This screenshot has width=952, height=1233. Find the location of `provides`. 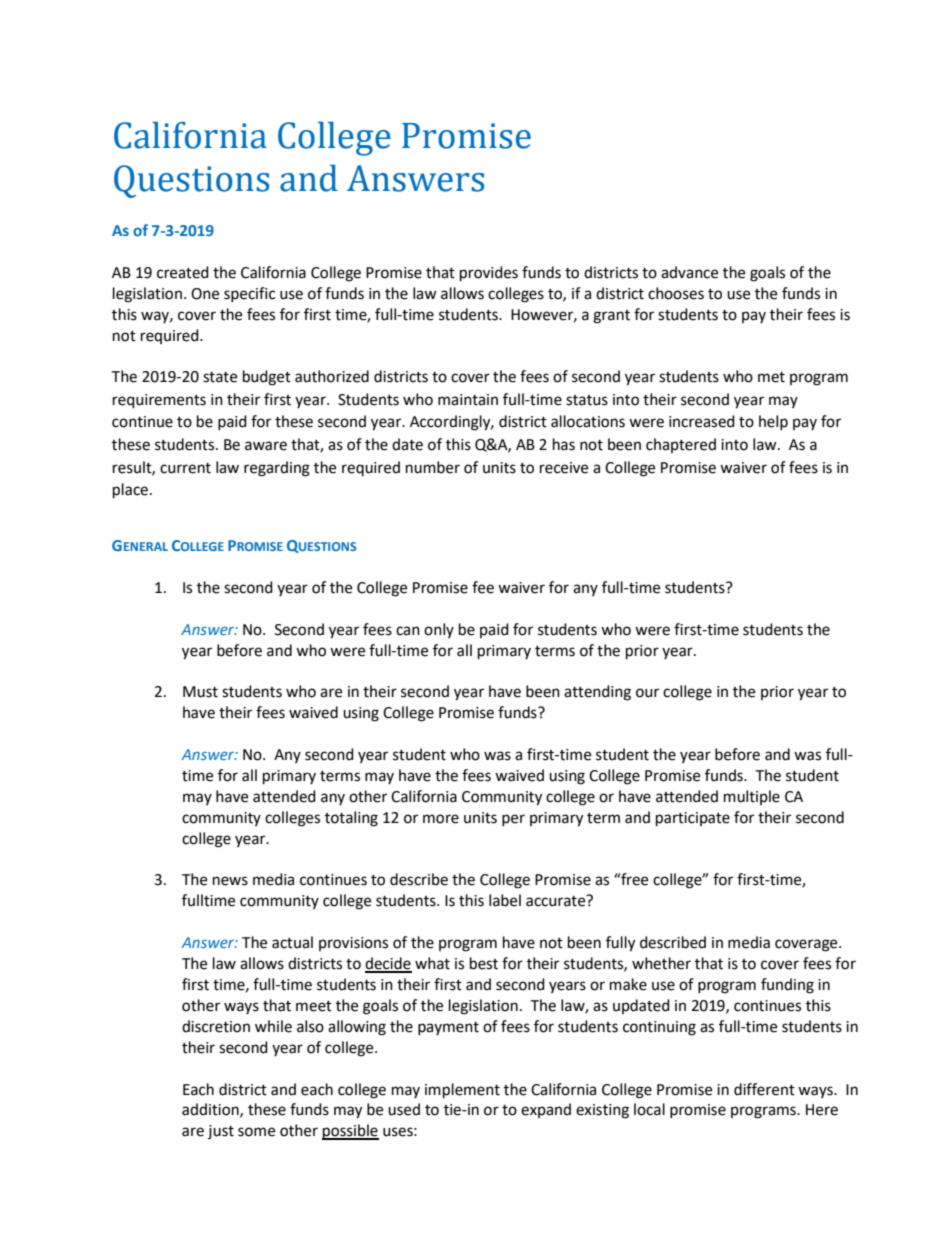

provides is located at coordinates (489, 274).
